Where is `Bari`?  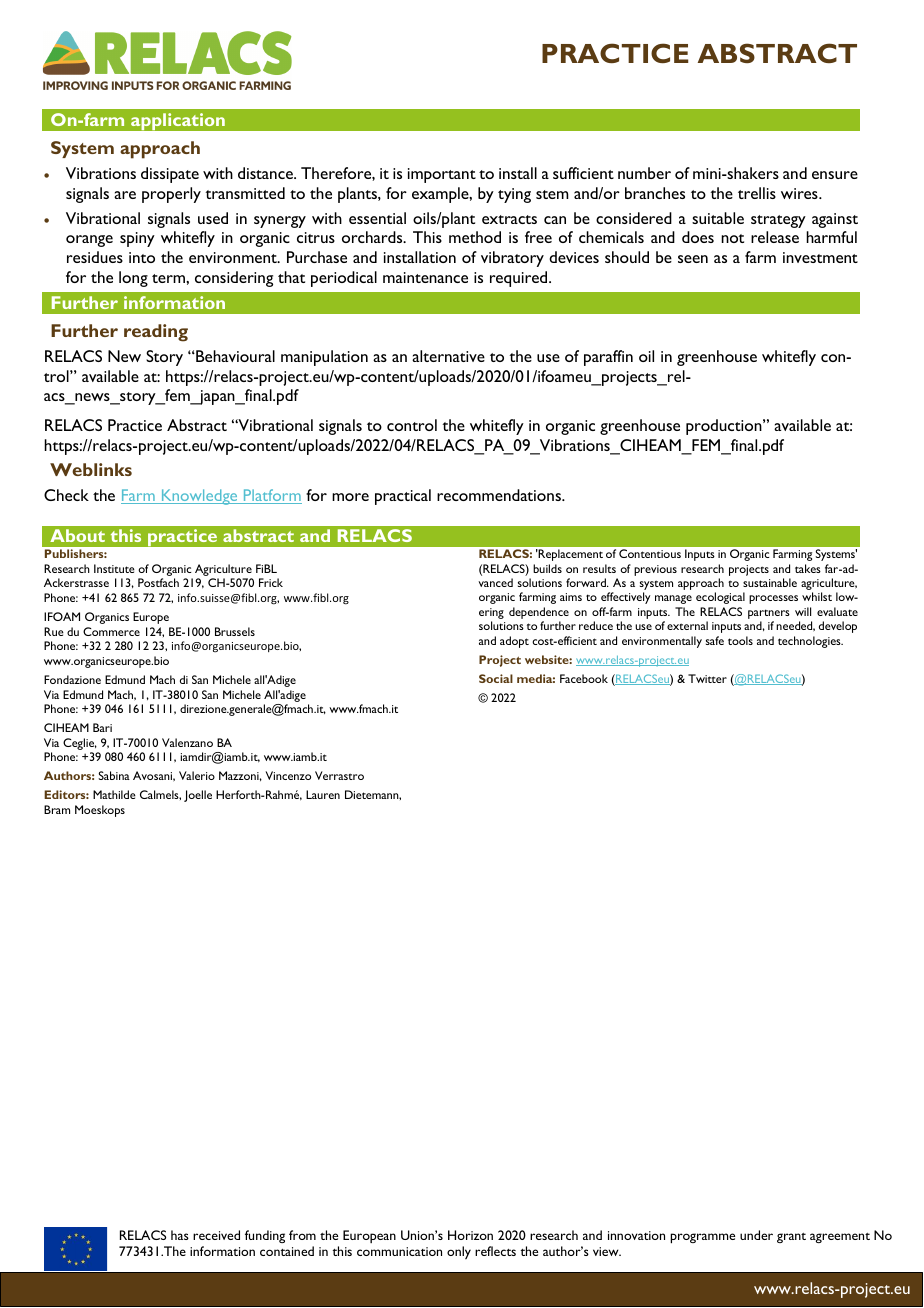 Bari is located at coordinates (102, 727).
